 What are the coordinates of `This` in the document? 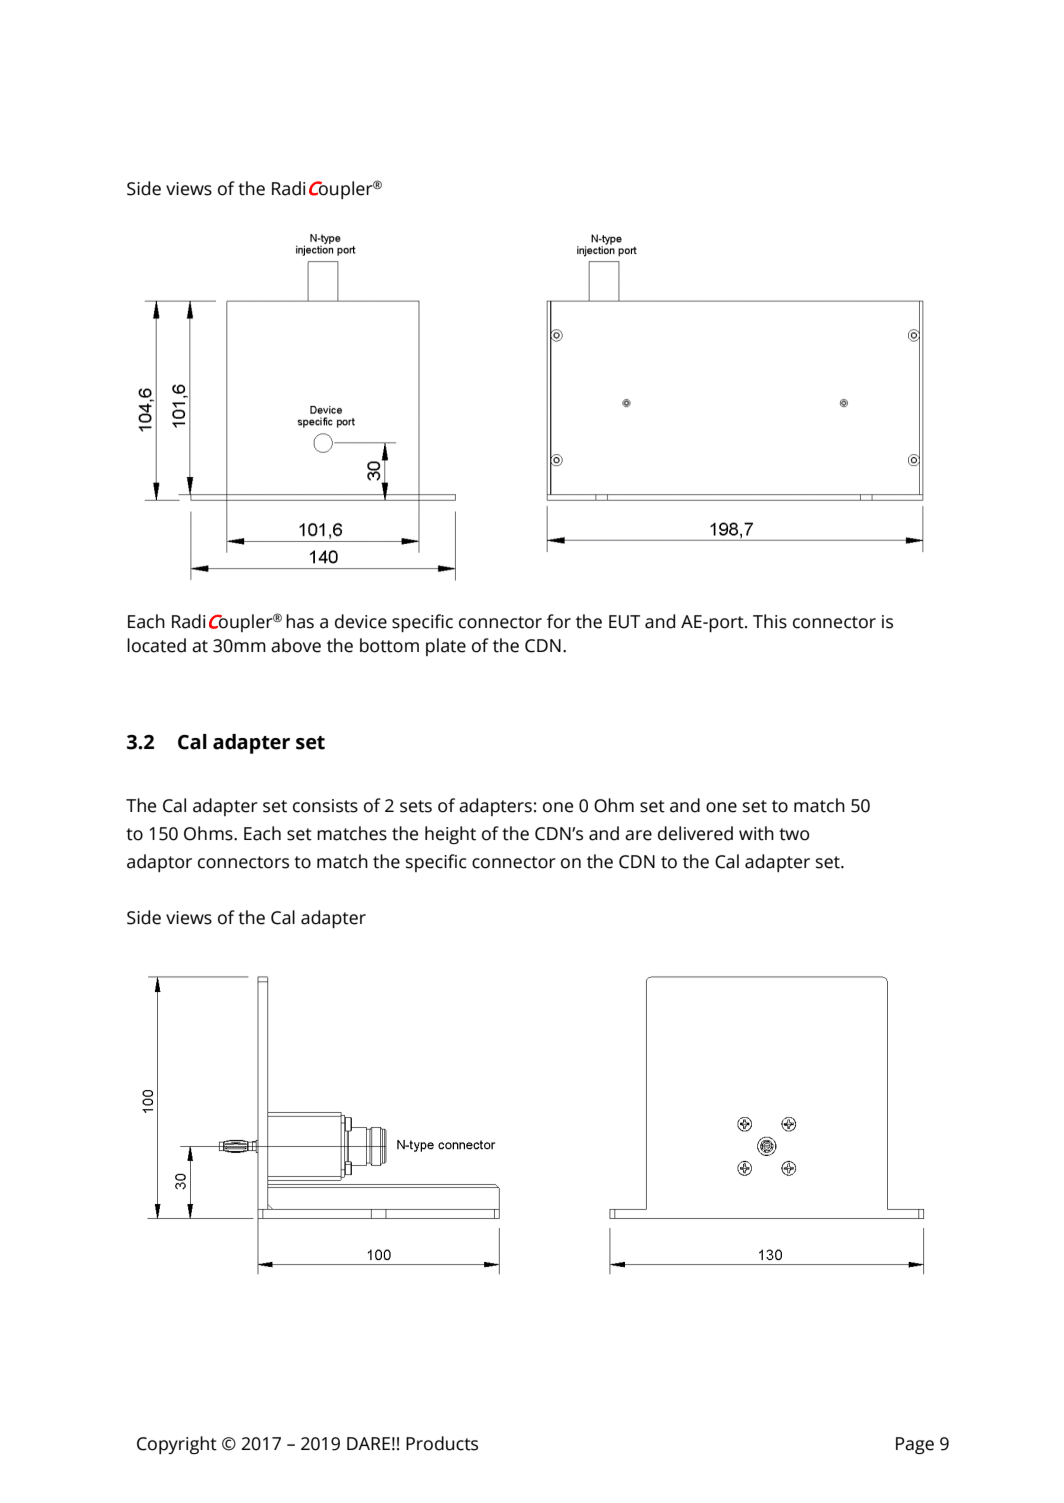 It's located at (770, 621).
